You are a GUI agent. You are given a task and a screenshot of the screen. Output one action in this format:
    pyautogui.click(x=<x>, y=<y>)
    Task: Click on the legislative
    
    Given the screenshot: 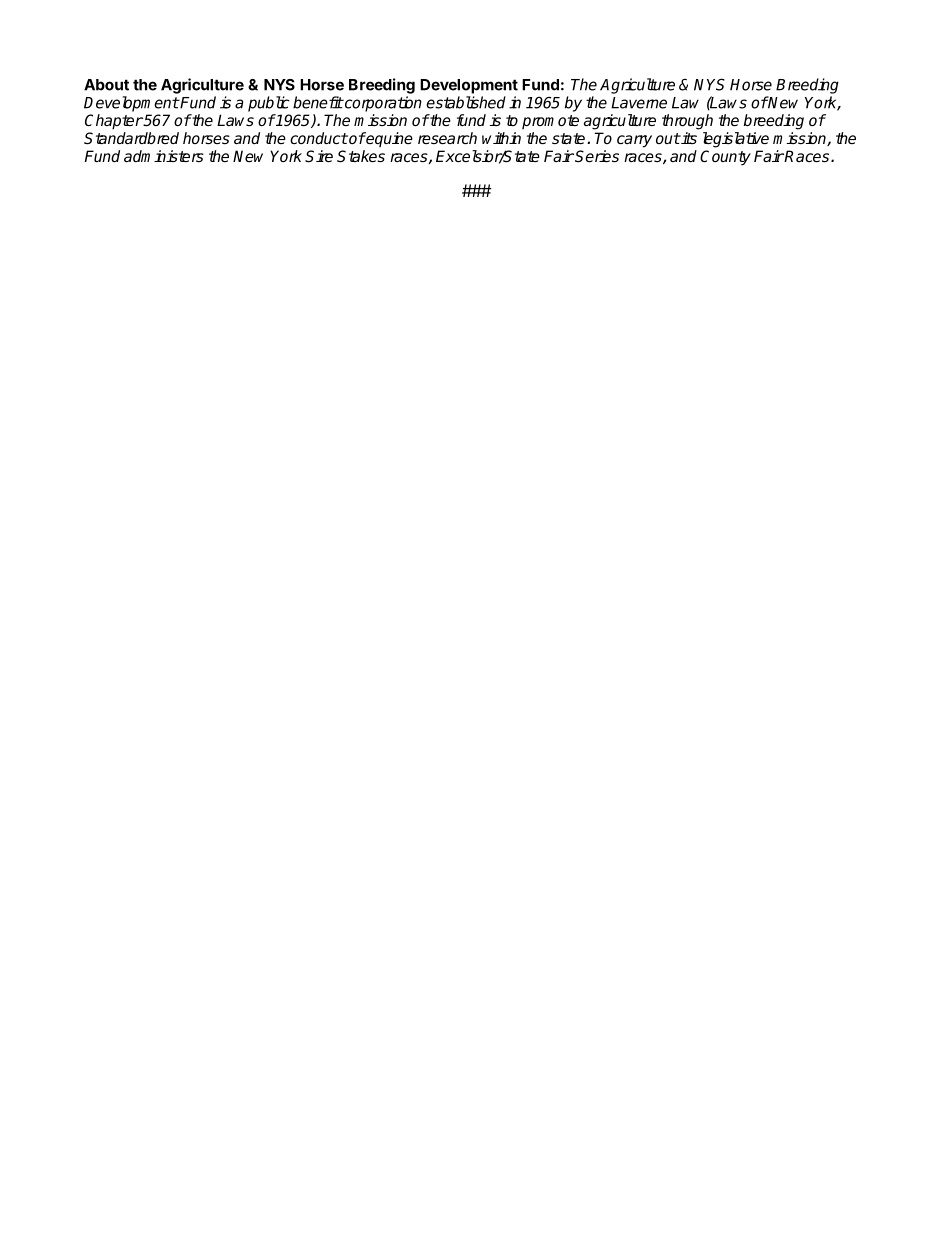 What is the action you would take?
    pyautogui.click(x=736, y=140)
